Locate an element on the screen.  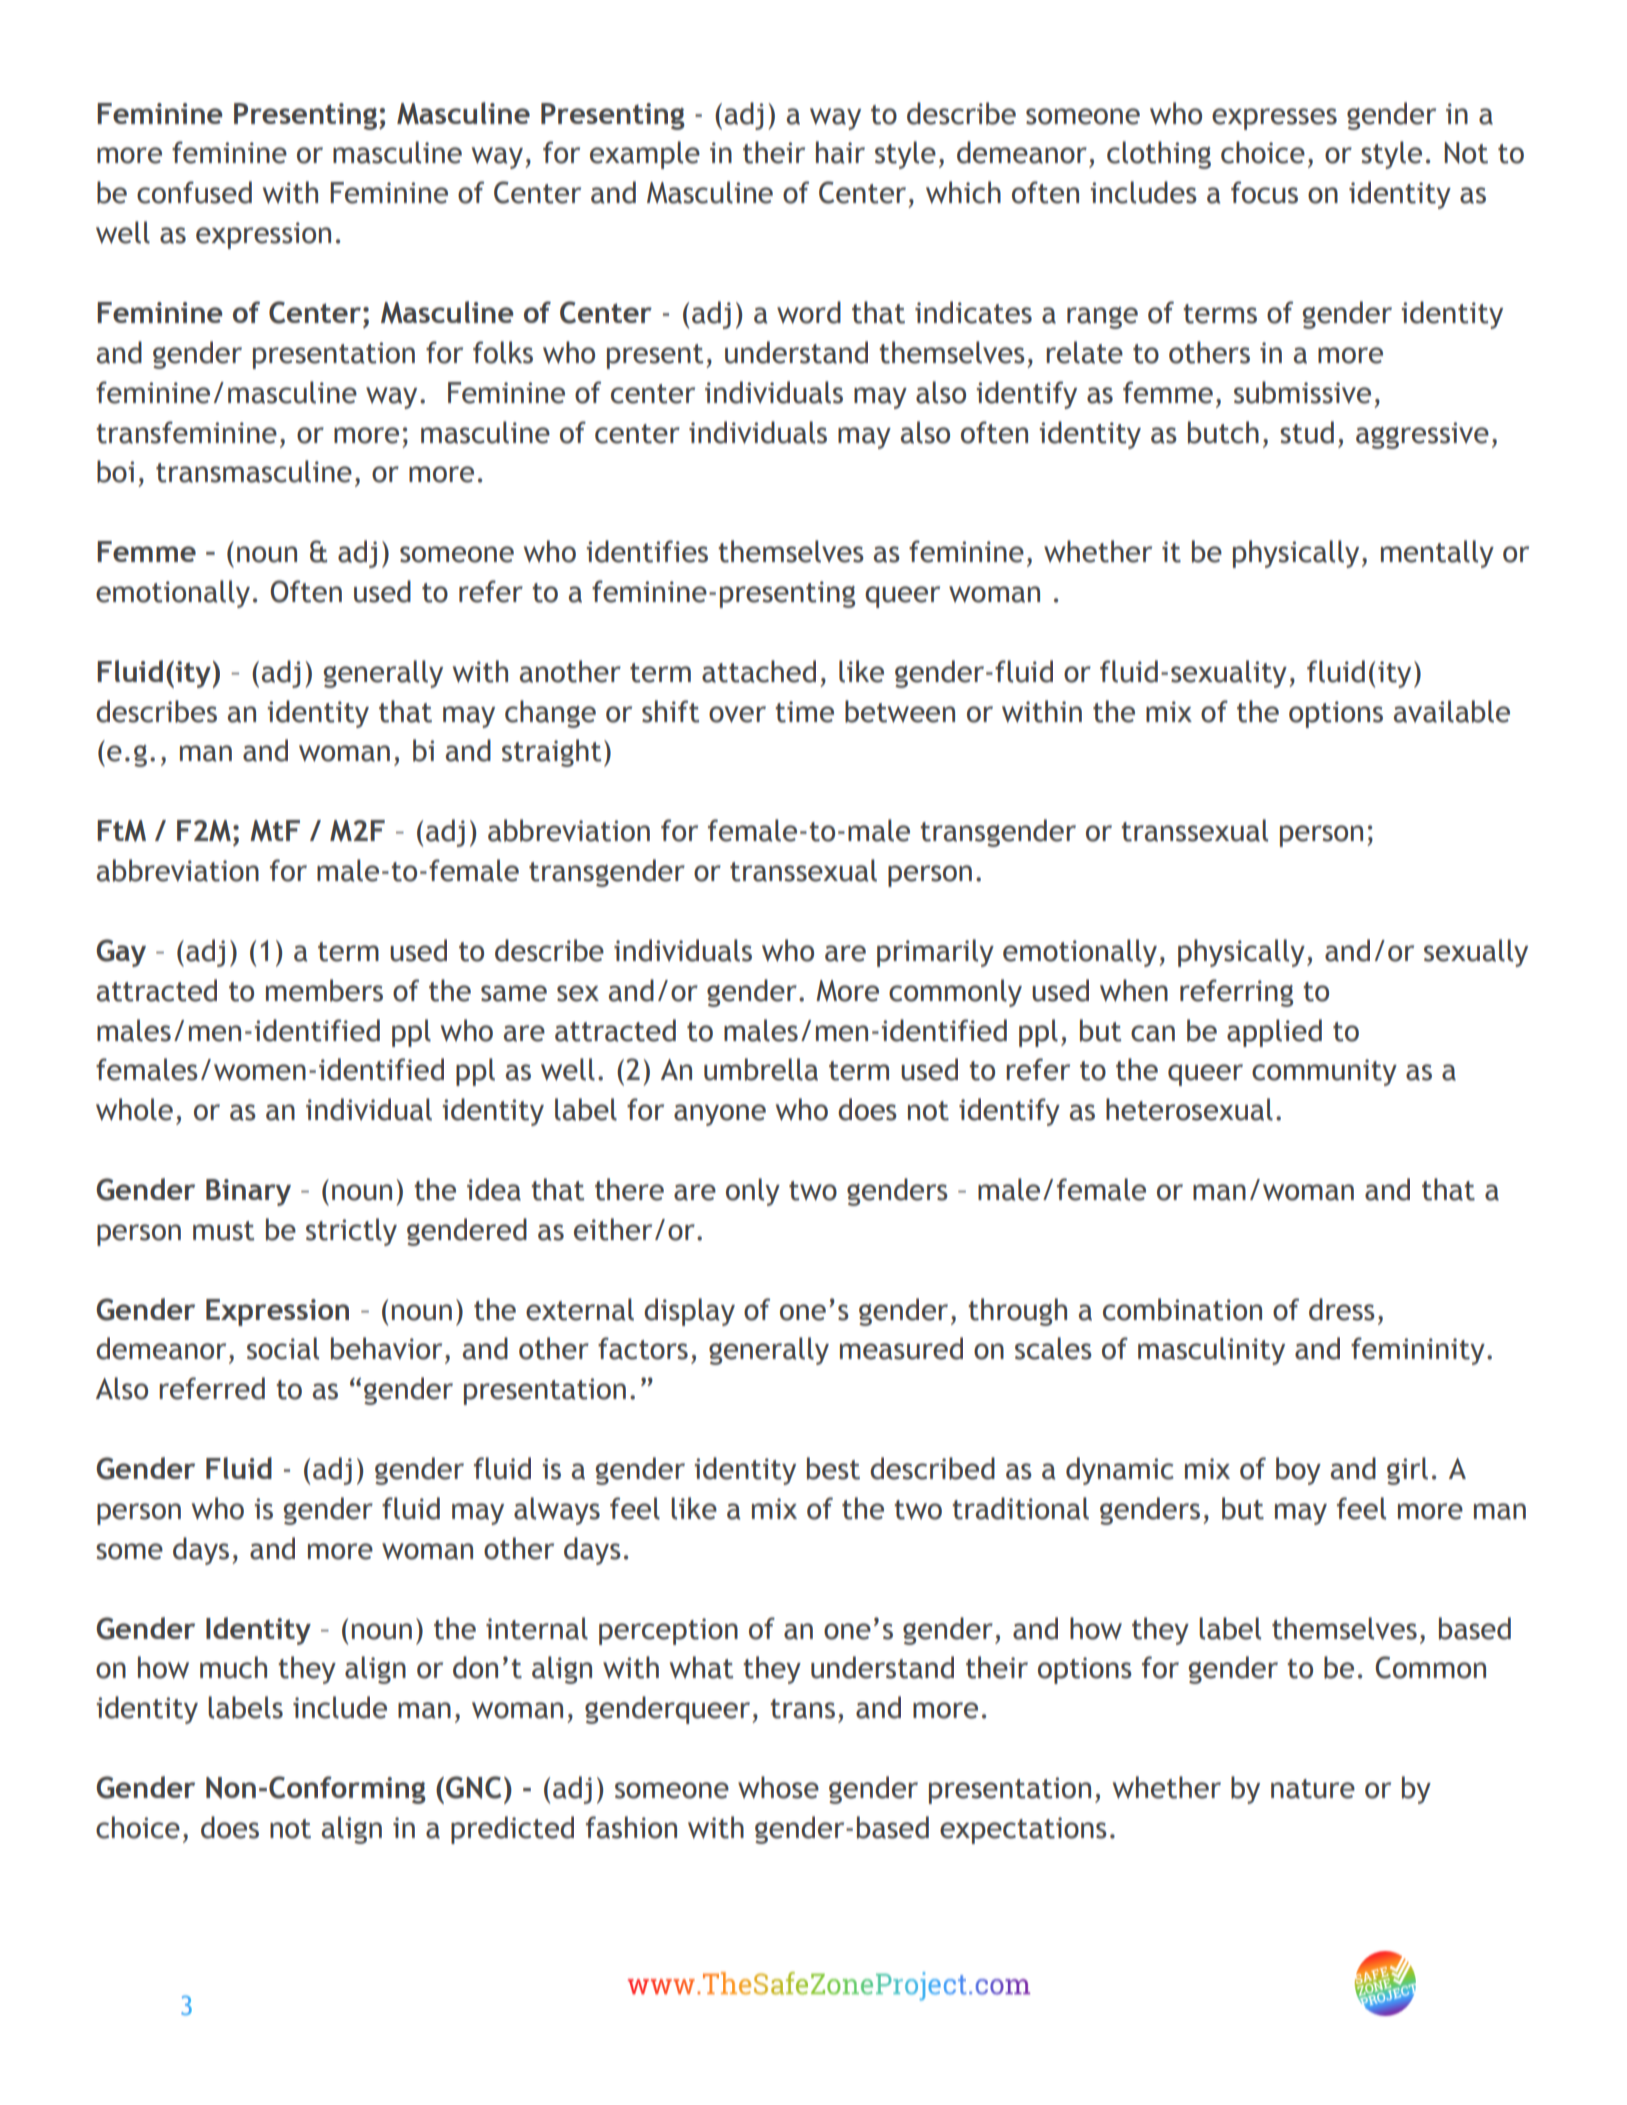
hair is located at coordinates (840, 152).
